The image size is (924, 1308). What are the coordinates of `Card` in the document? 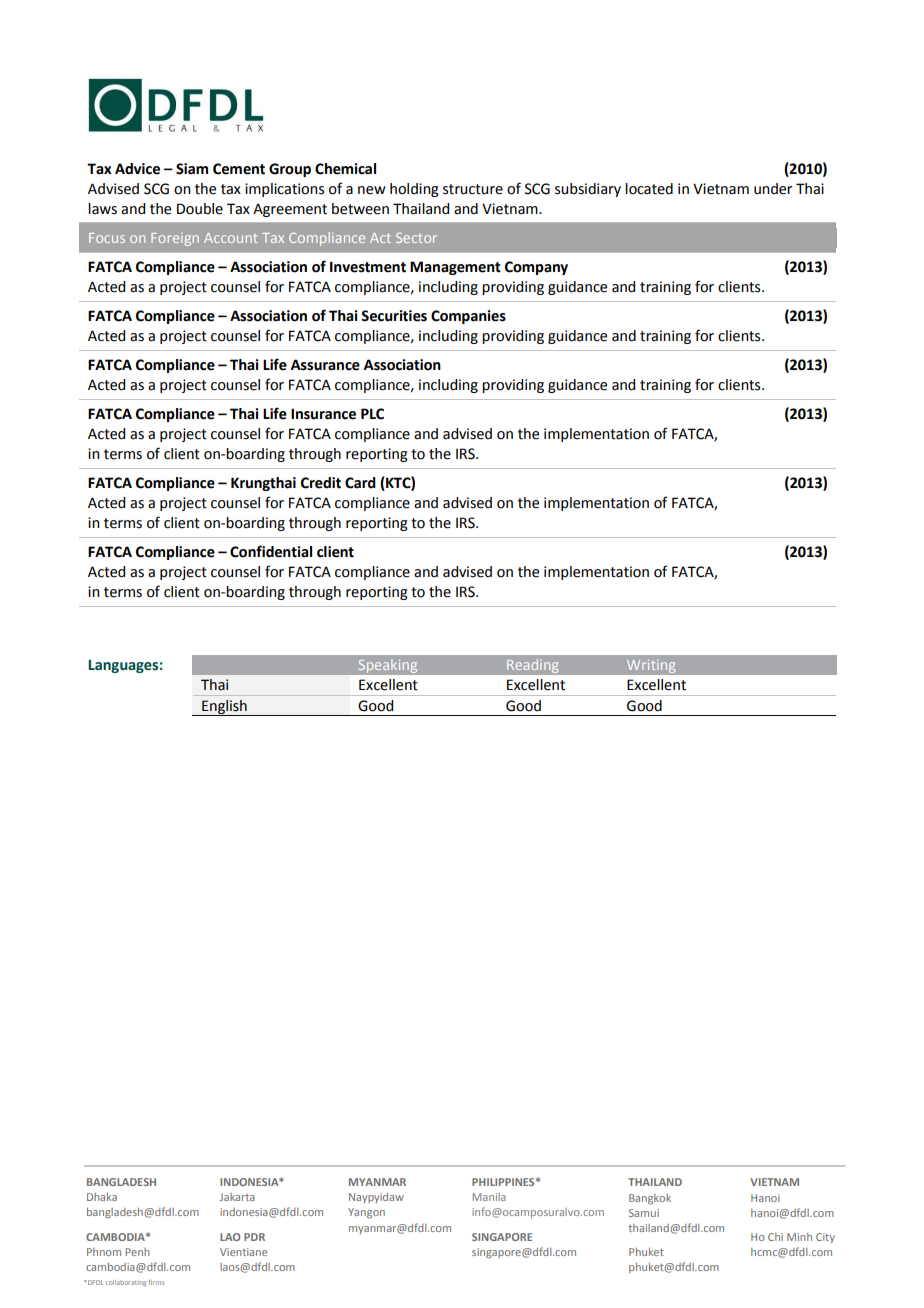 It's located at (360, 483).
